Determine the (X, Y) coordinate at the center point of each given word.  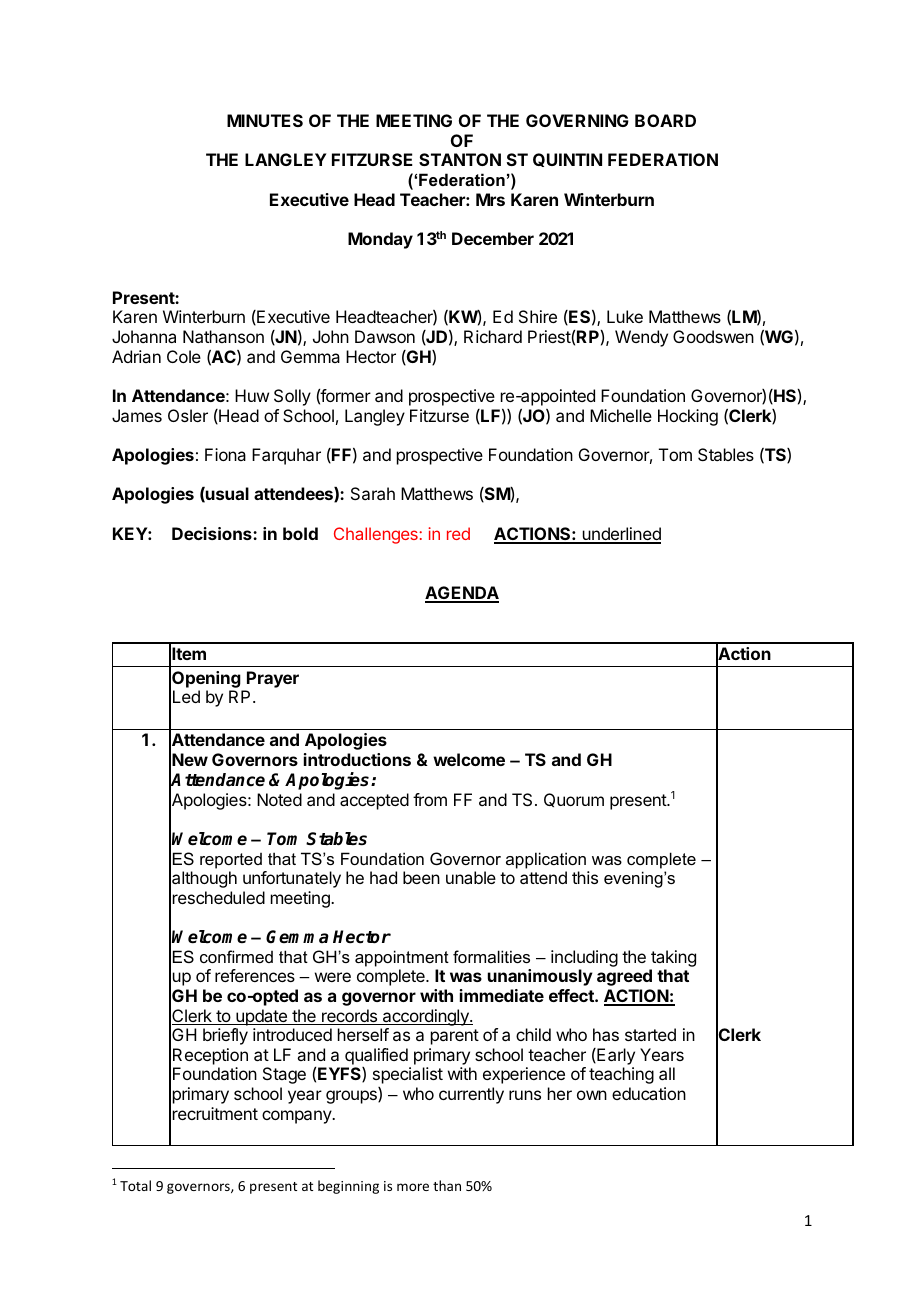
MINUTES (265, 120)
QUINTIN (567, 160)
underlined (620, 535)
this (585, 877)
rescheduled (219, 897)
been (421, 877)
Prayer (273, 679)
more (413, 1187)
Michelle (621, 415)
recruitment (215, 1113)
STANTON (460, 159)
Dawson (385, 336)
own (592, 1095)
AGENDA (462, 594)
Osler (188, 415)
